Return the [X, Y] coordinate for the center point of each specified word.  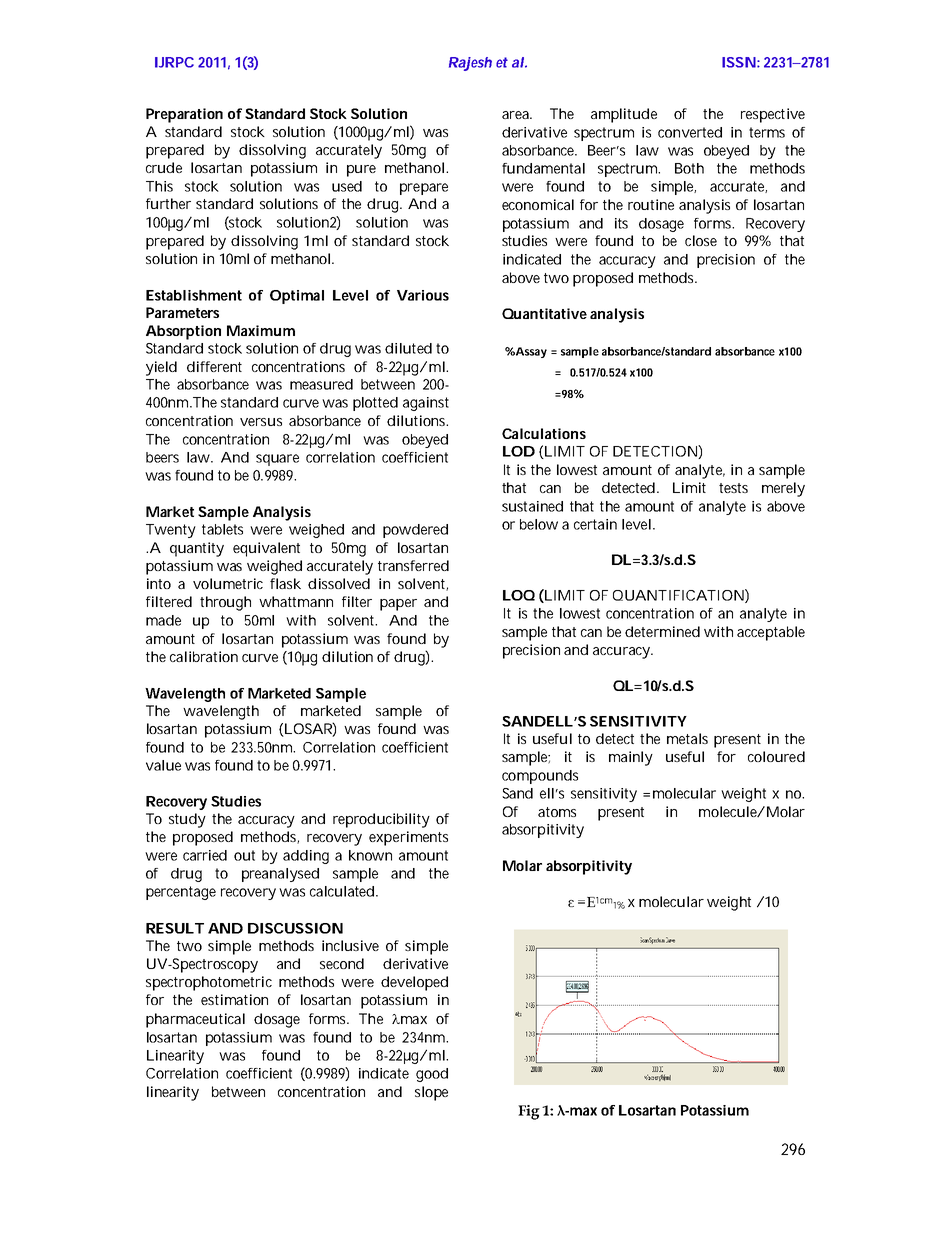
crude [164, 167]
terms [767, 132]
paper [398, 605]
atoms [557, 812]
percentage [181, 893]
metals [687, 738]
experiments [408, 838]
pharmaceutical [195, 1020]
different [214, 366]
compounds [540, 777]
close [701, 240]
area [515, 115]
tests [733, 488]
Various [423, 295]
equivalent [266, 549]
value [163, 765]
